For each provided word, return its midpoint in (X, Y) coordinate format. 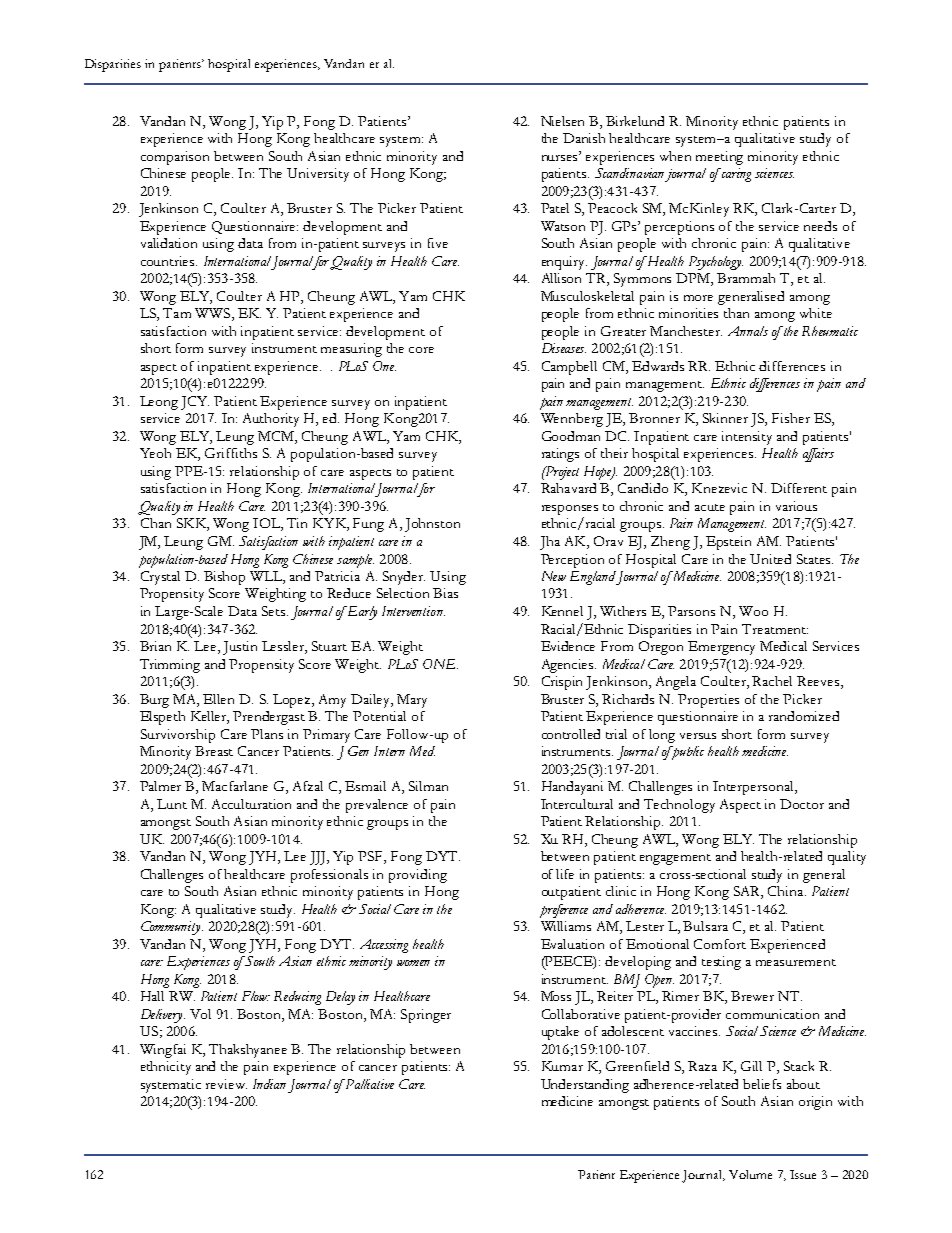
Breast (214, 751)
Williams (566, 926)
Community (172, 928)
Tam (177, 313)
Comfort (720, 944)
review (226, 1084)
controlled (571, 734)
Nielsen (562, 121)
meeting (719, 158)
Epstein (728, 543)
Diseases (564, 348)
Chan (156, 523)
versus (698, 736)
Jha (550, 543)
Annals (748, 331)
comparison (175, 158)
